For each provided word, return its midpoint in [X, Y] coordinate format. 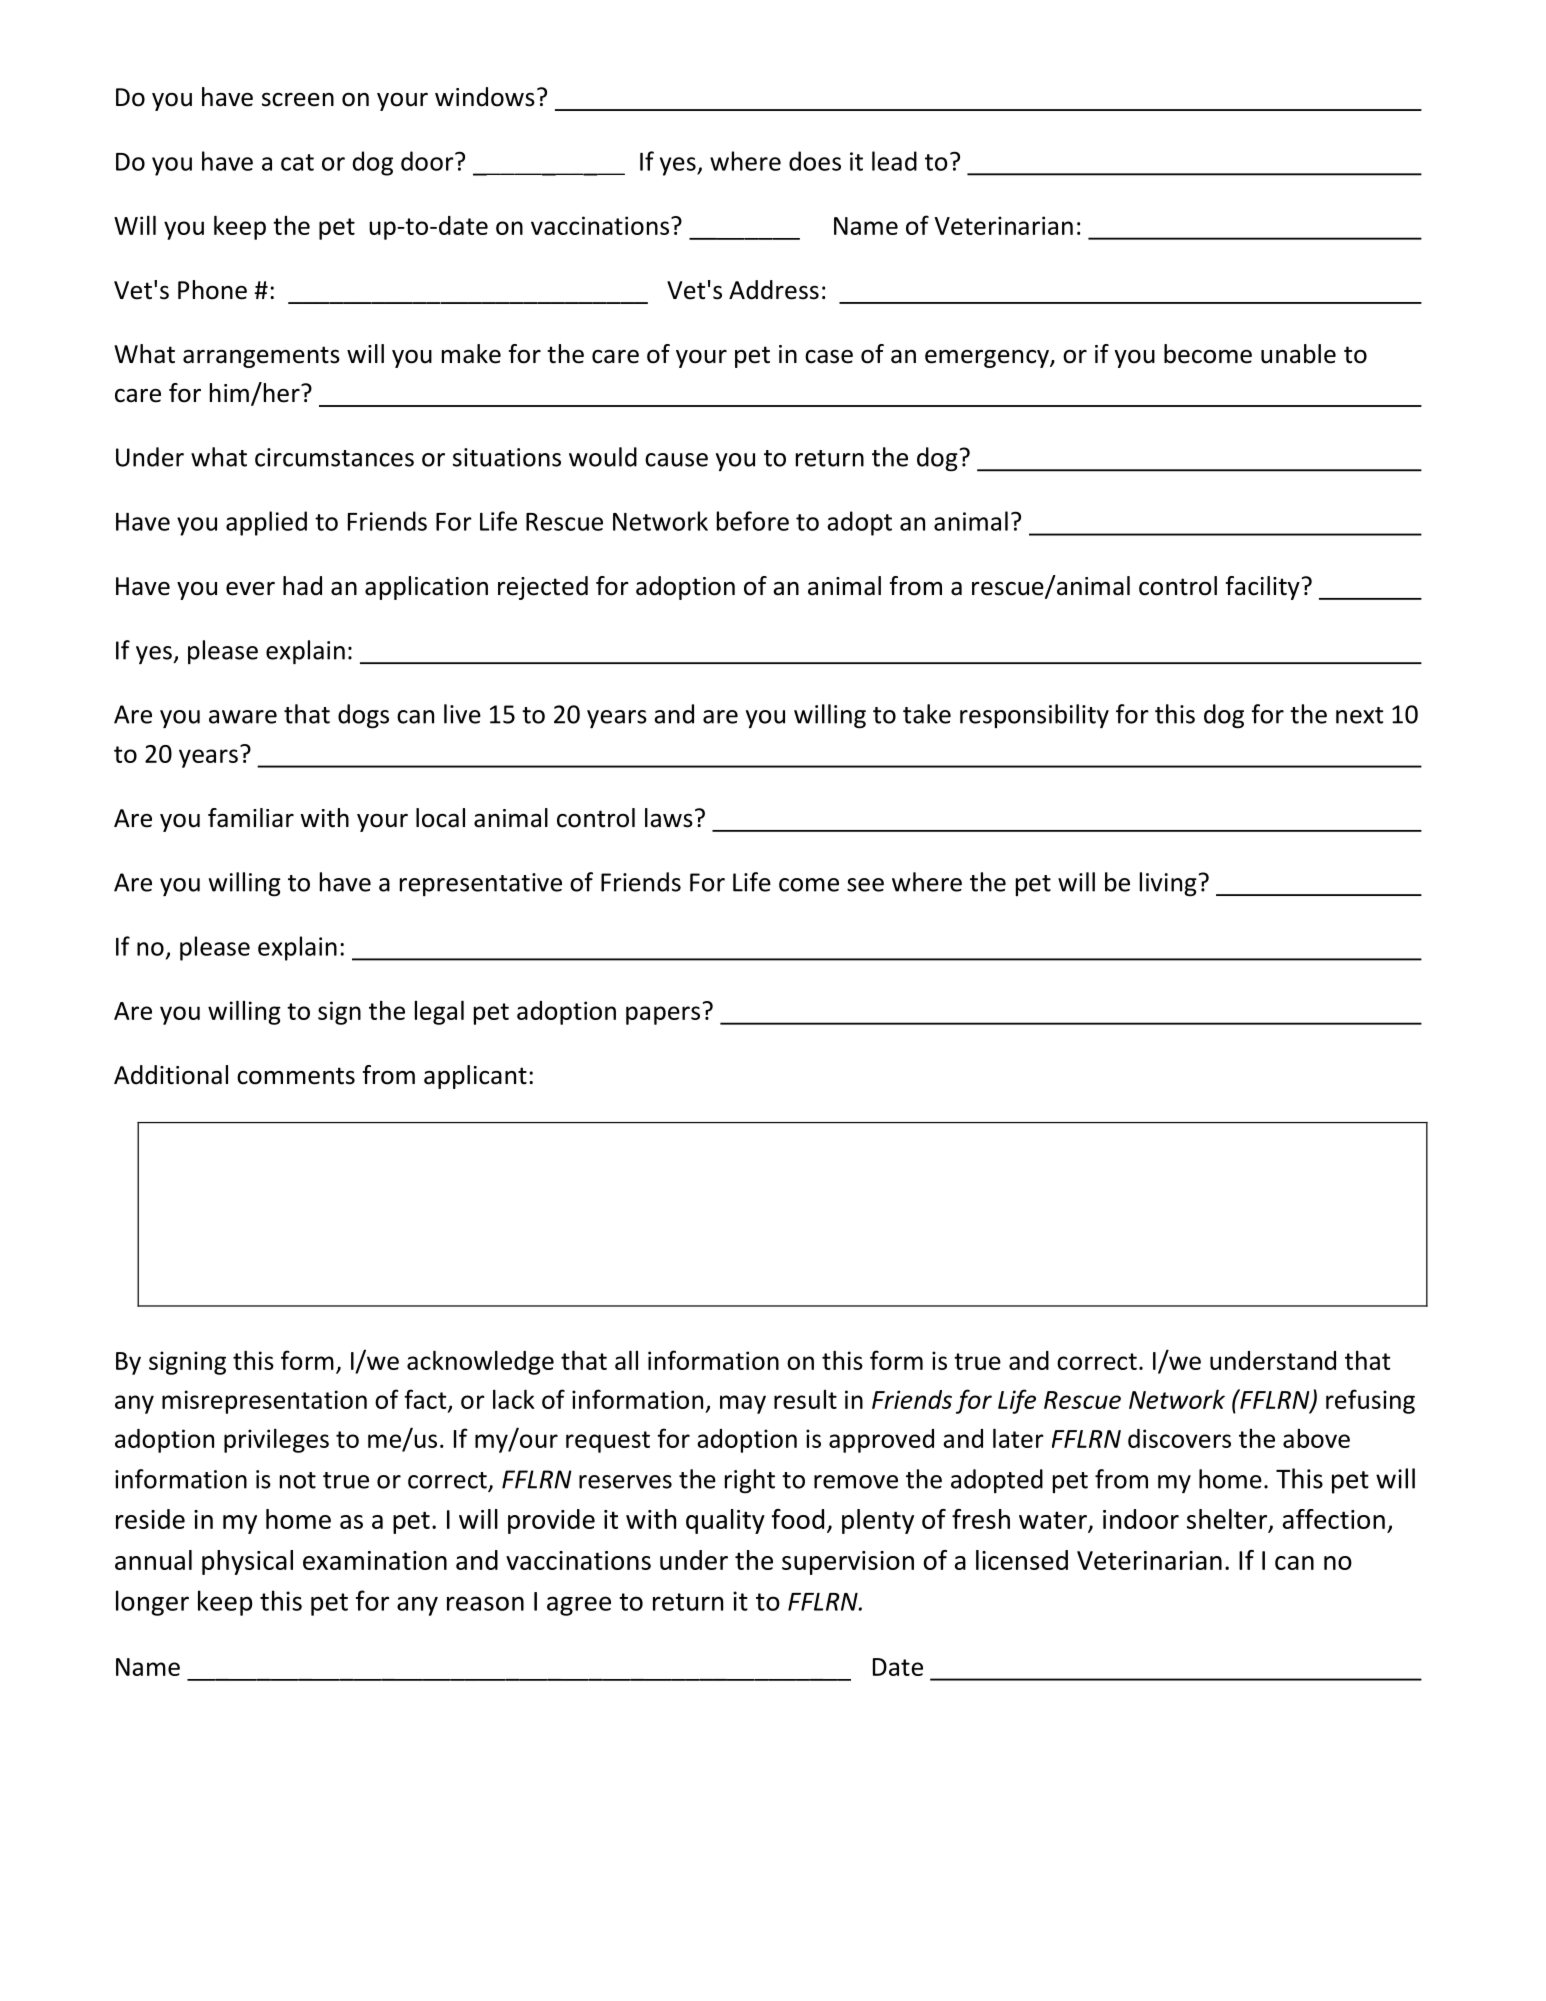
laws [669, 818]
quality [725, 1521]
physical [247, 1562]
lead [894, 161]
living [1168, 884]
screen [298, 100]
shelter [1228, 1520]
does [815, 161]
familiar [251, 818]
